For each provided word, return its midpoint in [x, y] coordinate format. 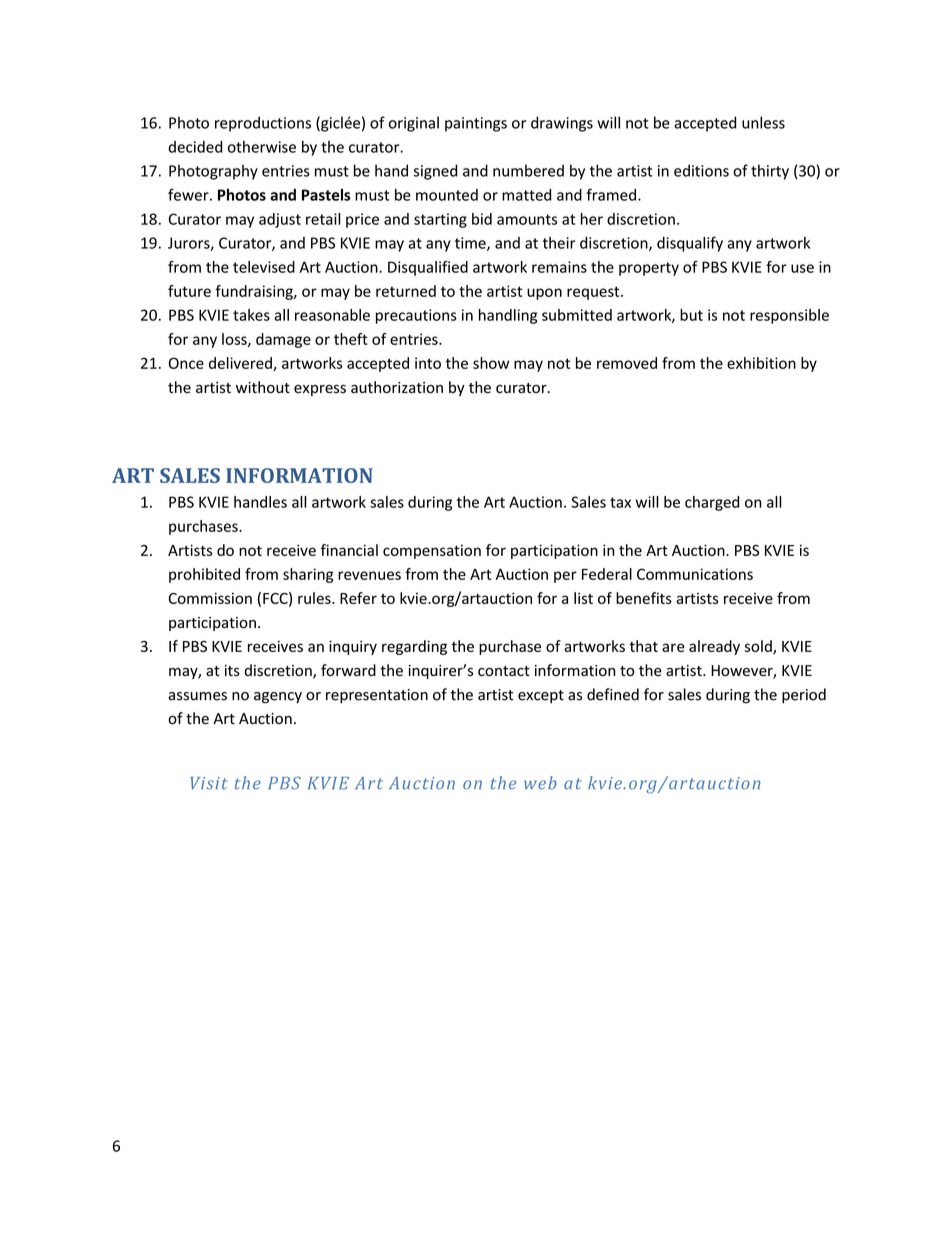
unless [763, 122]
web [540, 783]
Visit [209, 783]
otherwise [262, 147]
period [804, 695]
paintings [476, 124]
